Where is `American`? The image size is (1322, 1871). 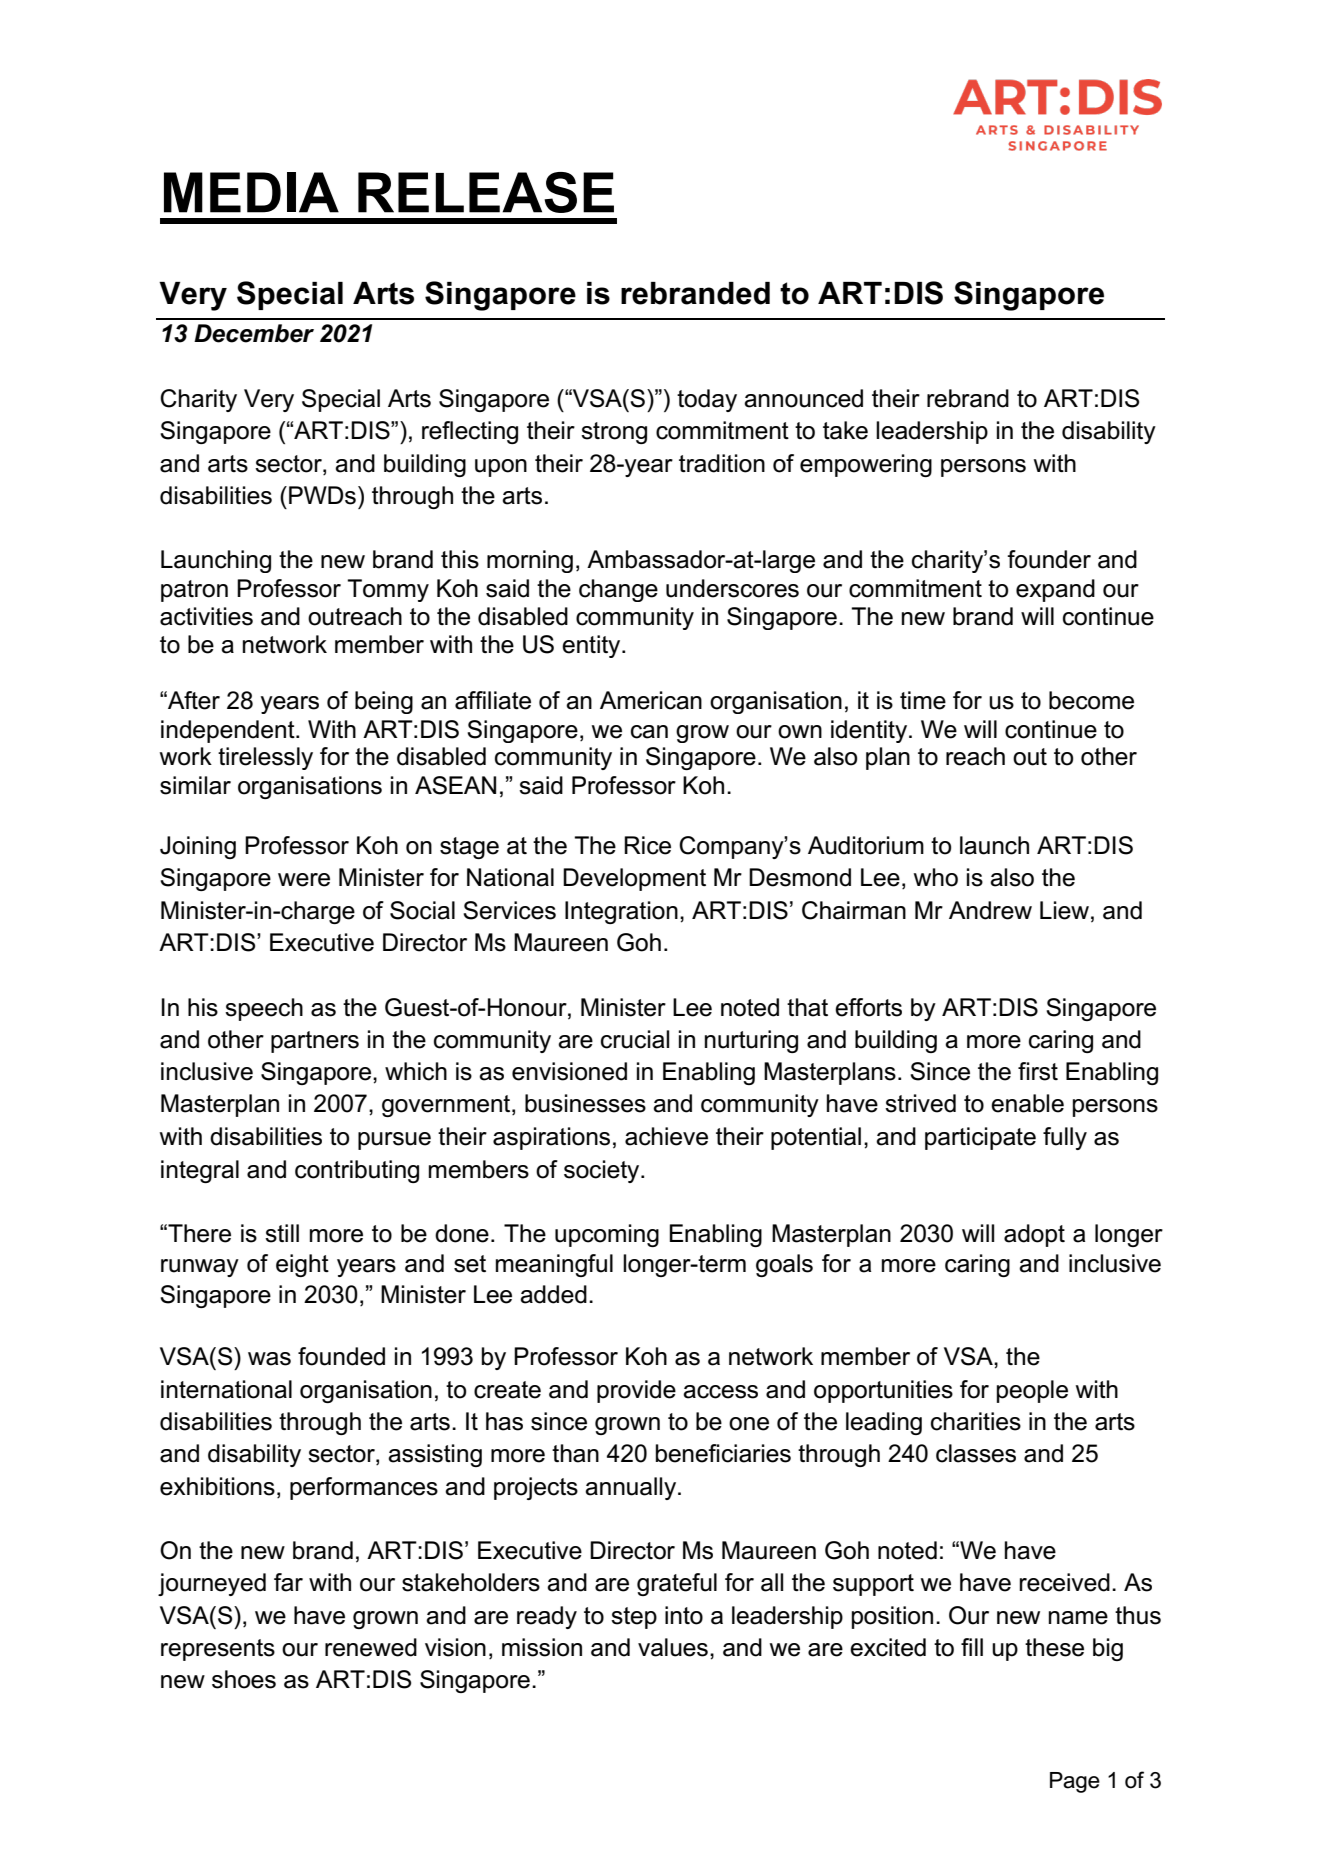
American is located at coordinates (651, 700).
